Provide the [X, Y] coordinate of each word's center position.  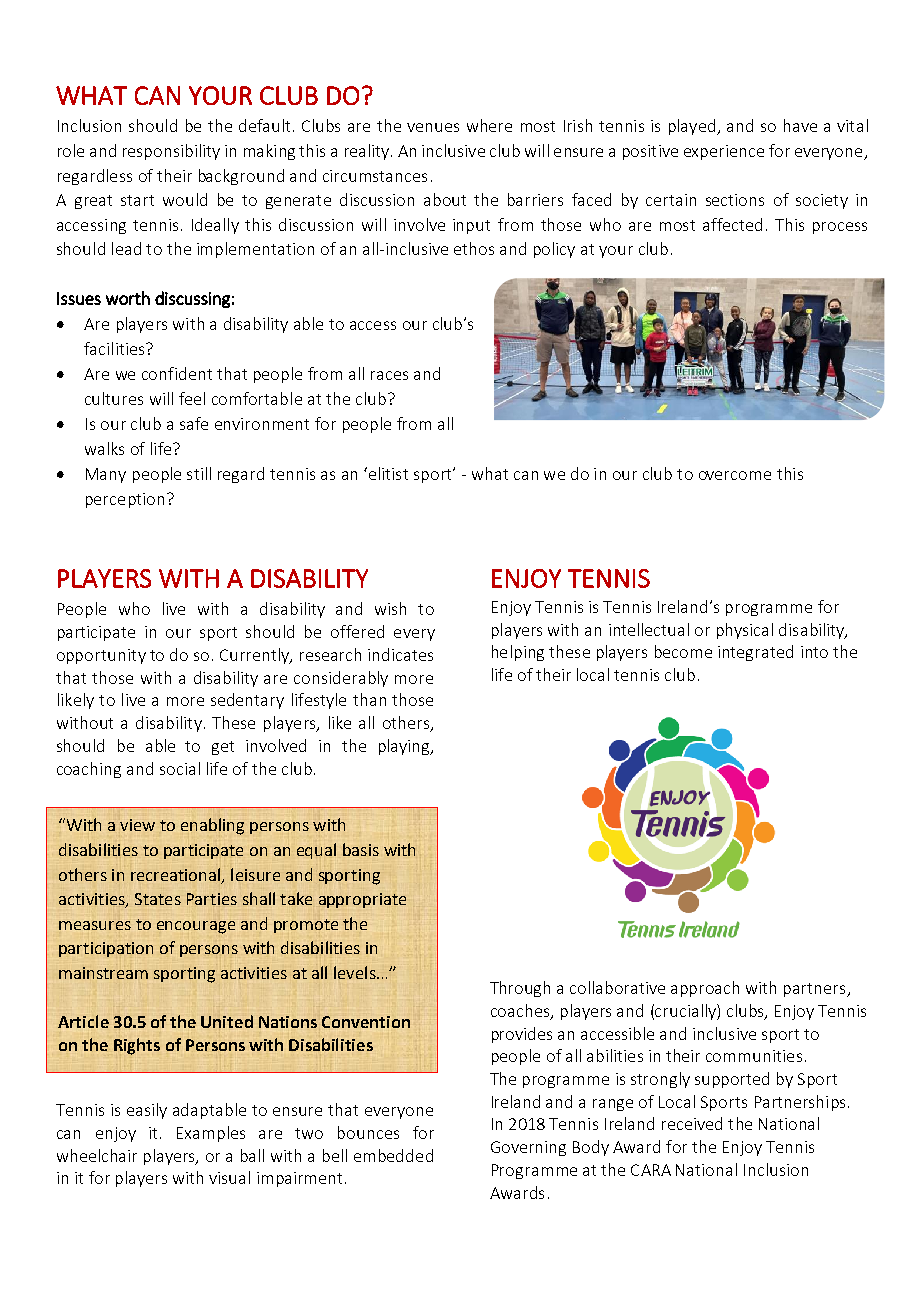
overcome [735, 475]
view [137, 825]
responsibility [171, 152]
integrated [755, 653]
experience [724, 152]
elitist [387, 473]
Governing [528, 1148]
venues [433, 127]
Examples [211, 1134]
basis [361, 849]
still [199, 473]
